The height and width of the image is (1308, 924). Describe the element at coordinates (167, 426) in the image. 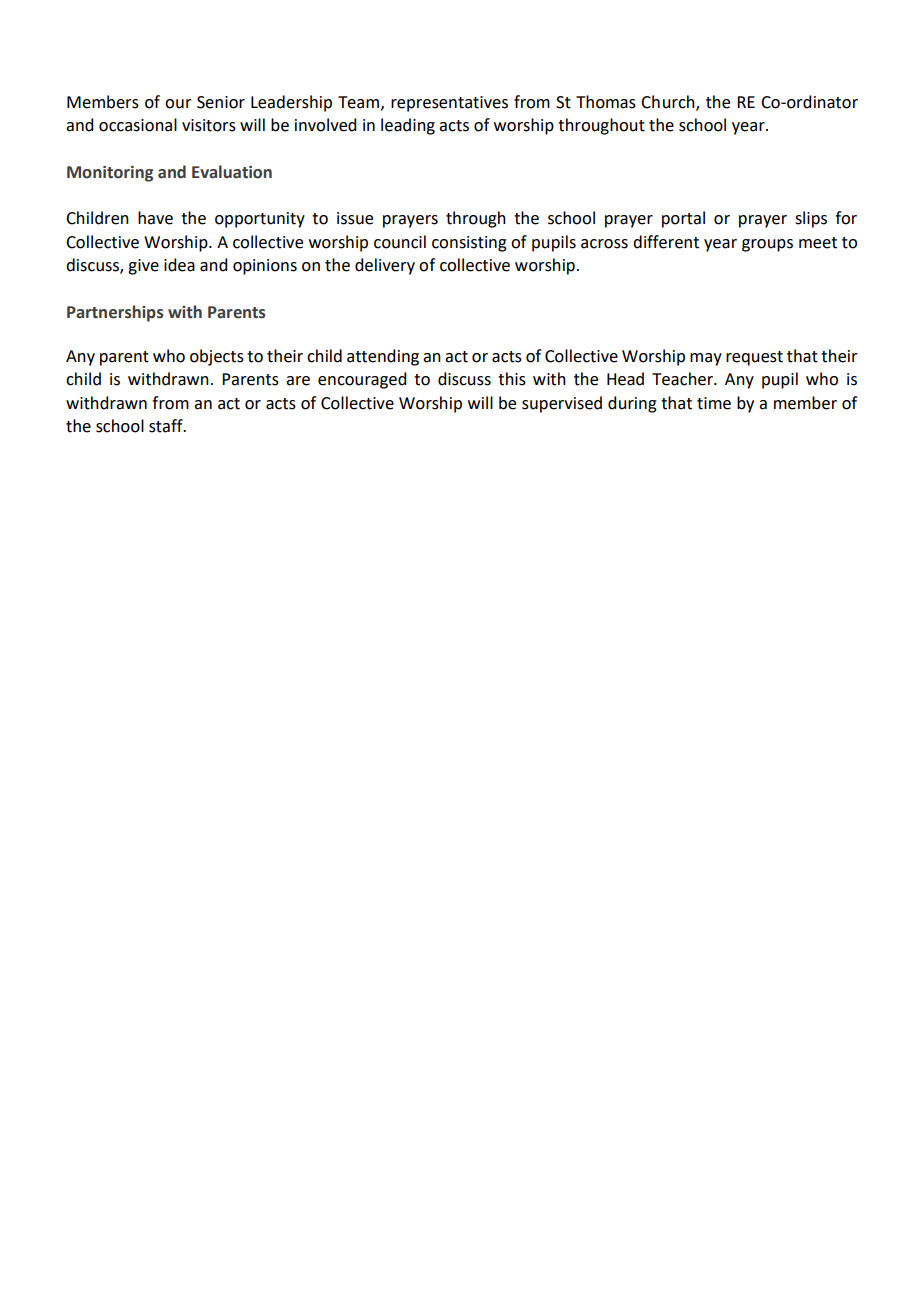

I see `staff` at that location.
